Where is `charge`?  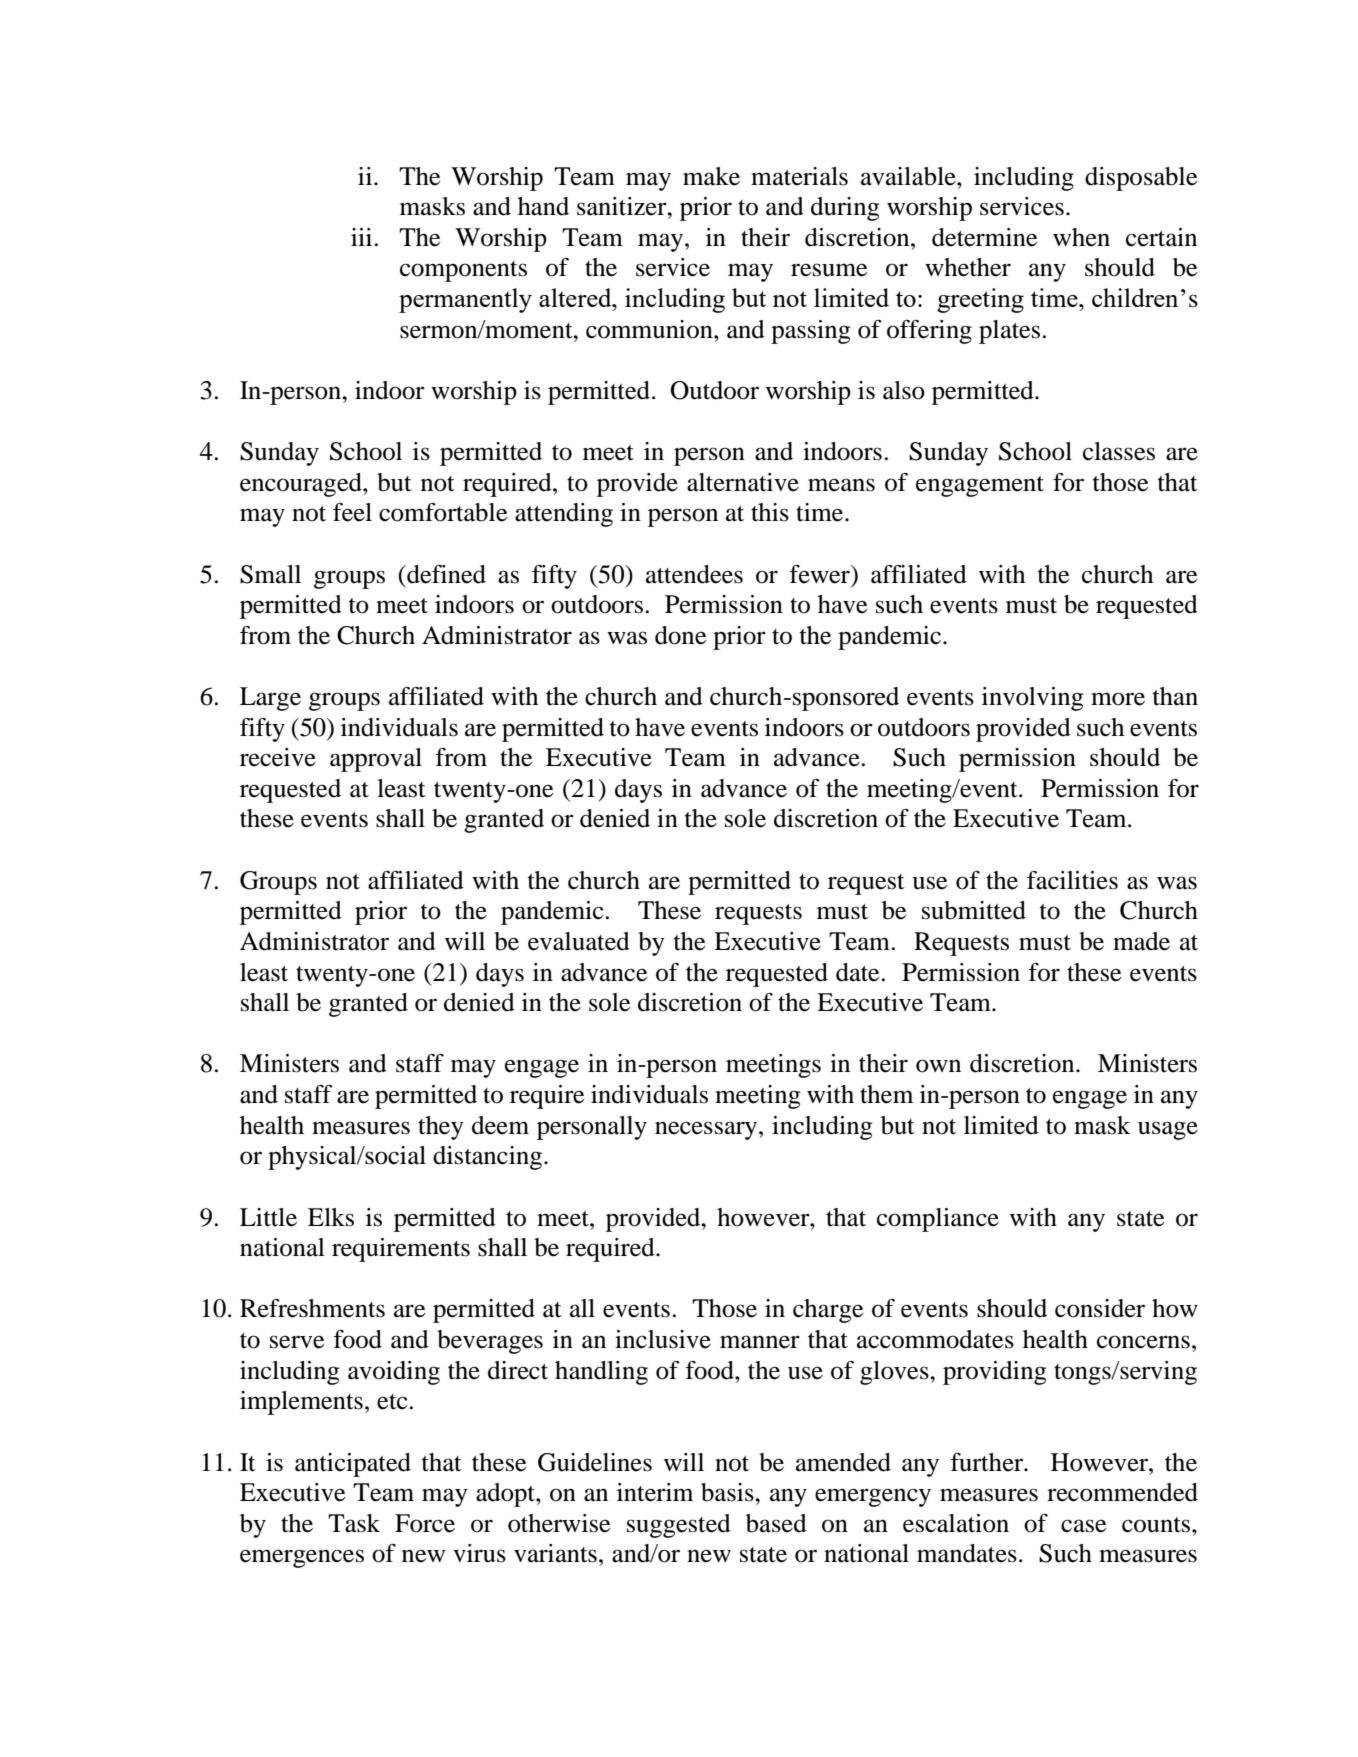 charge is located at coordinates (828, 1311).
